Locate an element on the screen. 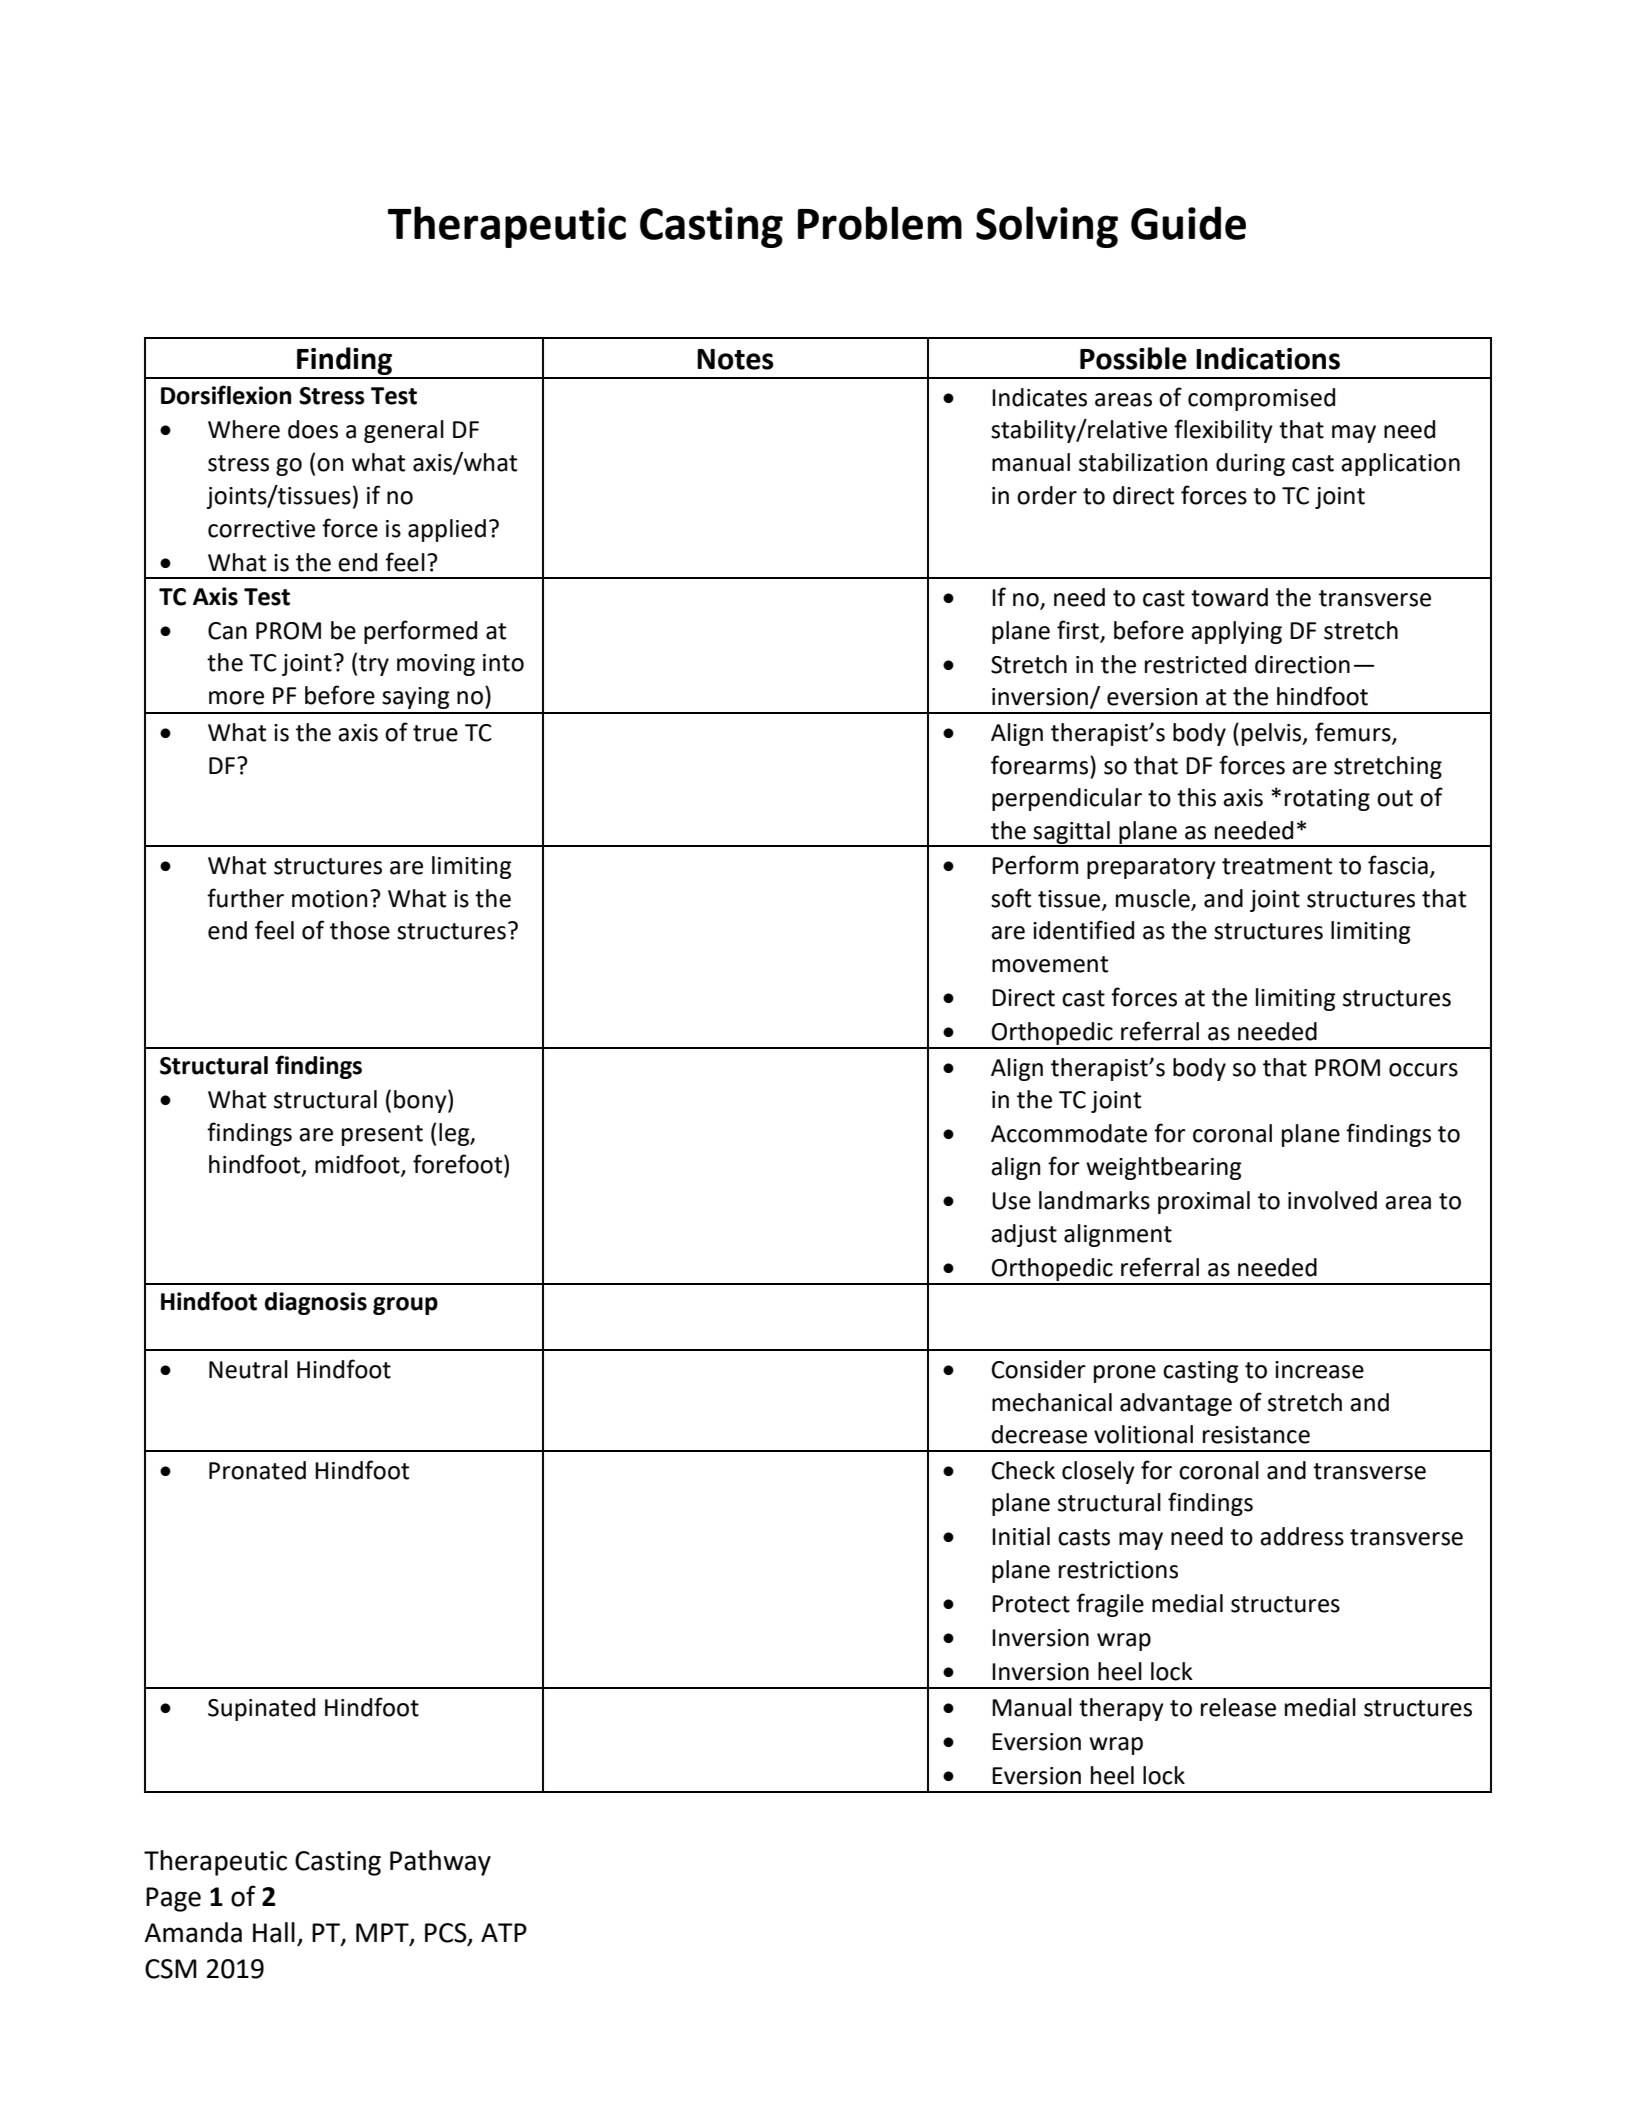 This screenshot has width=1636, height=2118. try is located at coordinates (374, 665).
